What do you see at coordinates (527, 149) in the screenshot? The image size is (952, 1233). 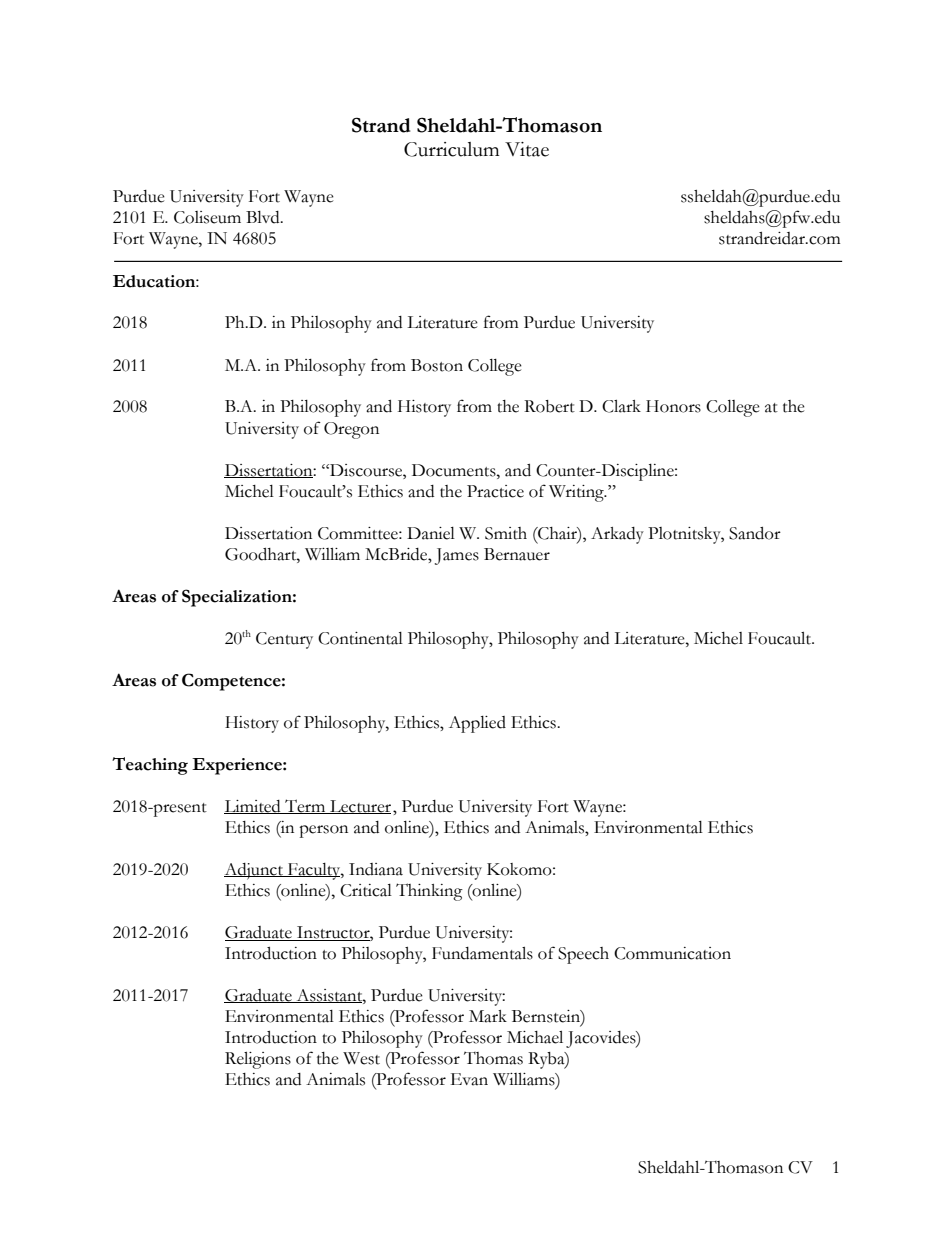 I see `Vitae` at bounding box center [527, 149].
